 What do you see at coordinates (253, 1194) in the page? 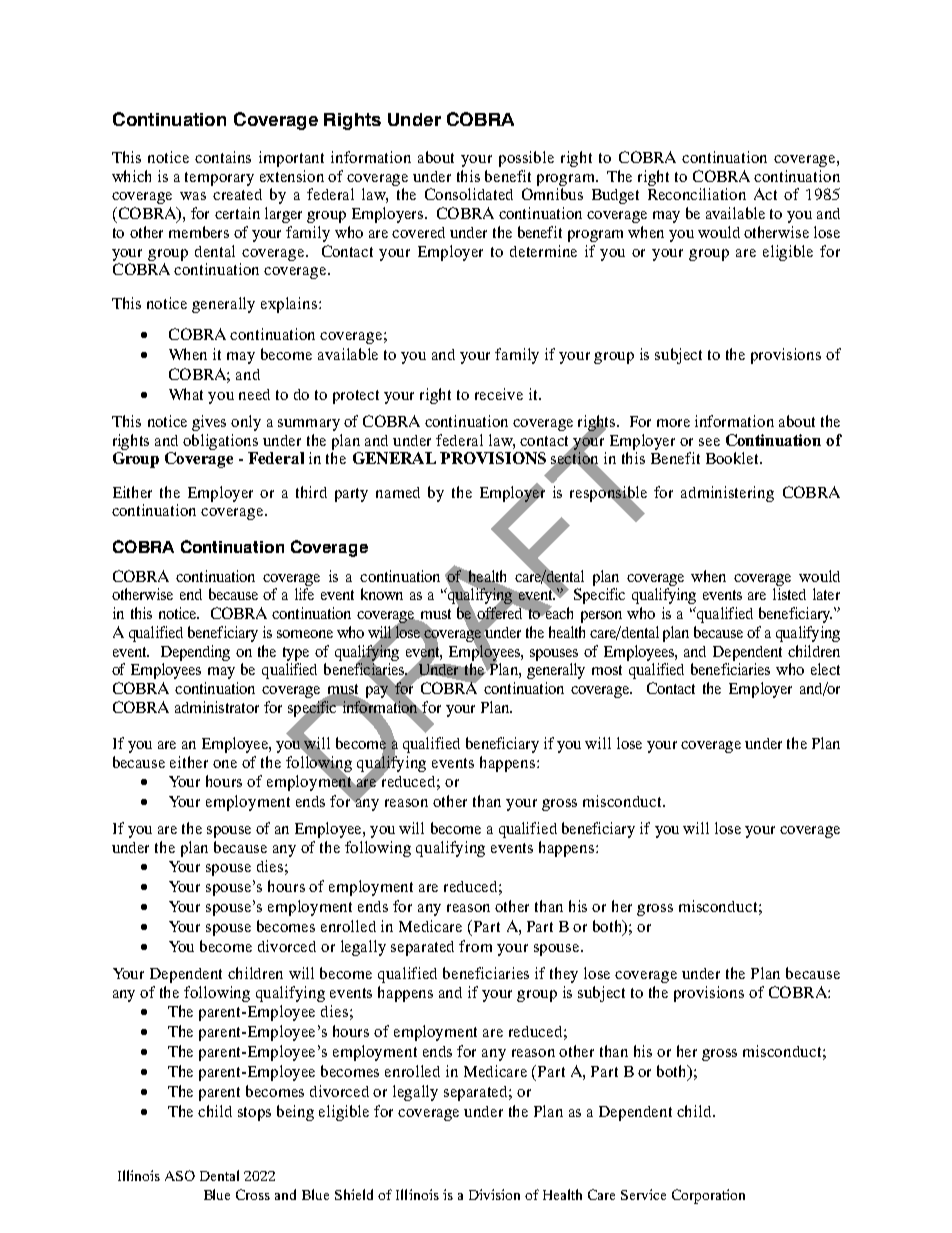
I see `Cross` at bounding box center [253, 1194].
